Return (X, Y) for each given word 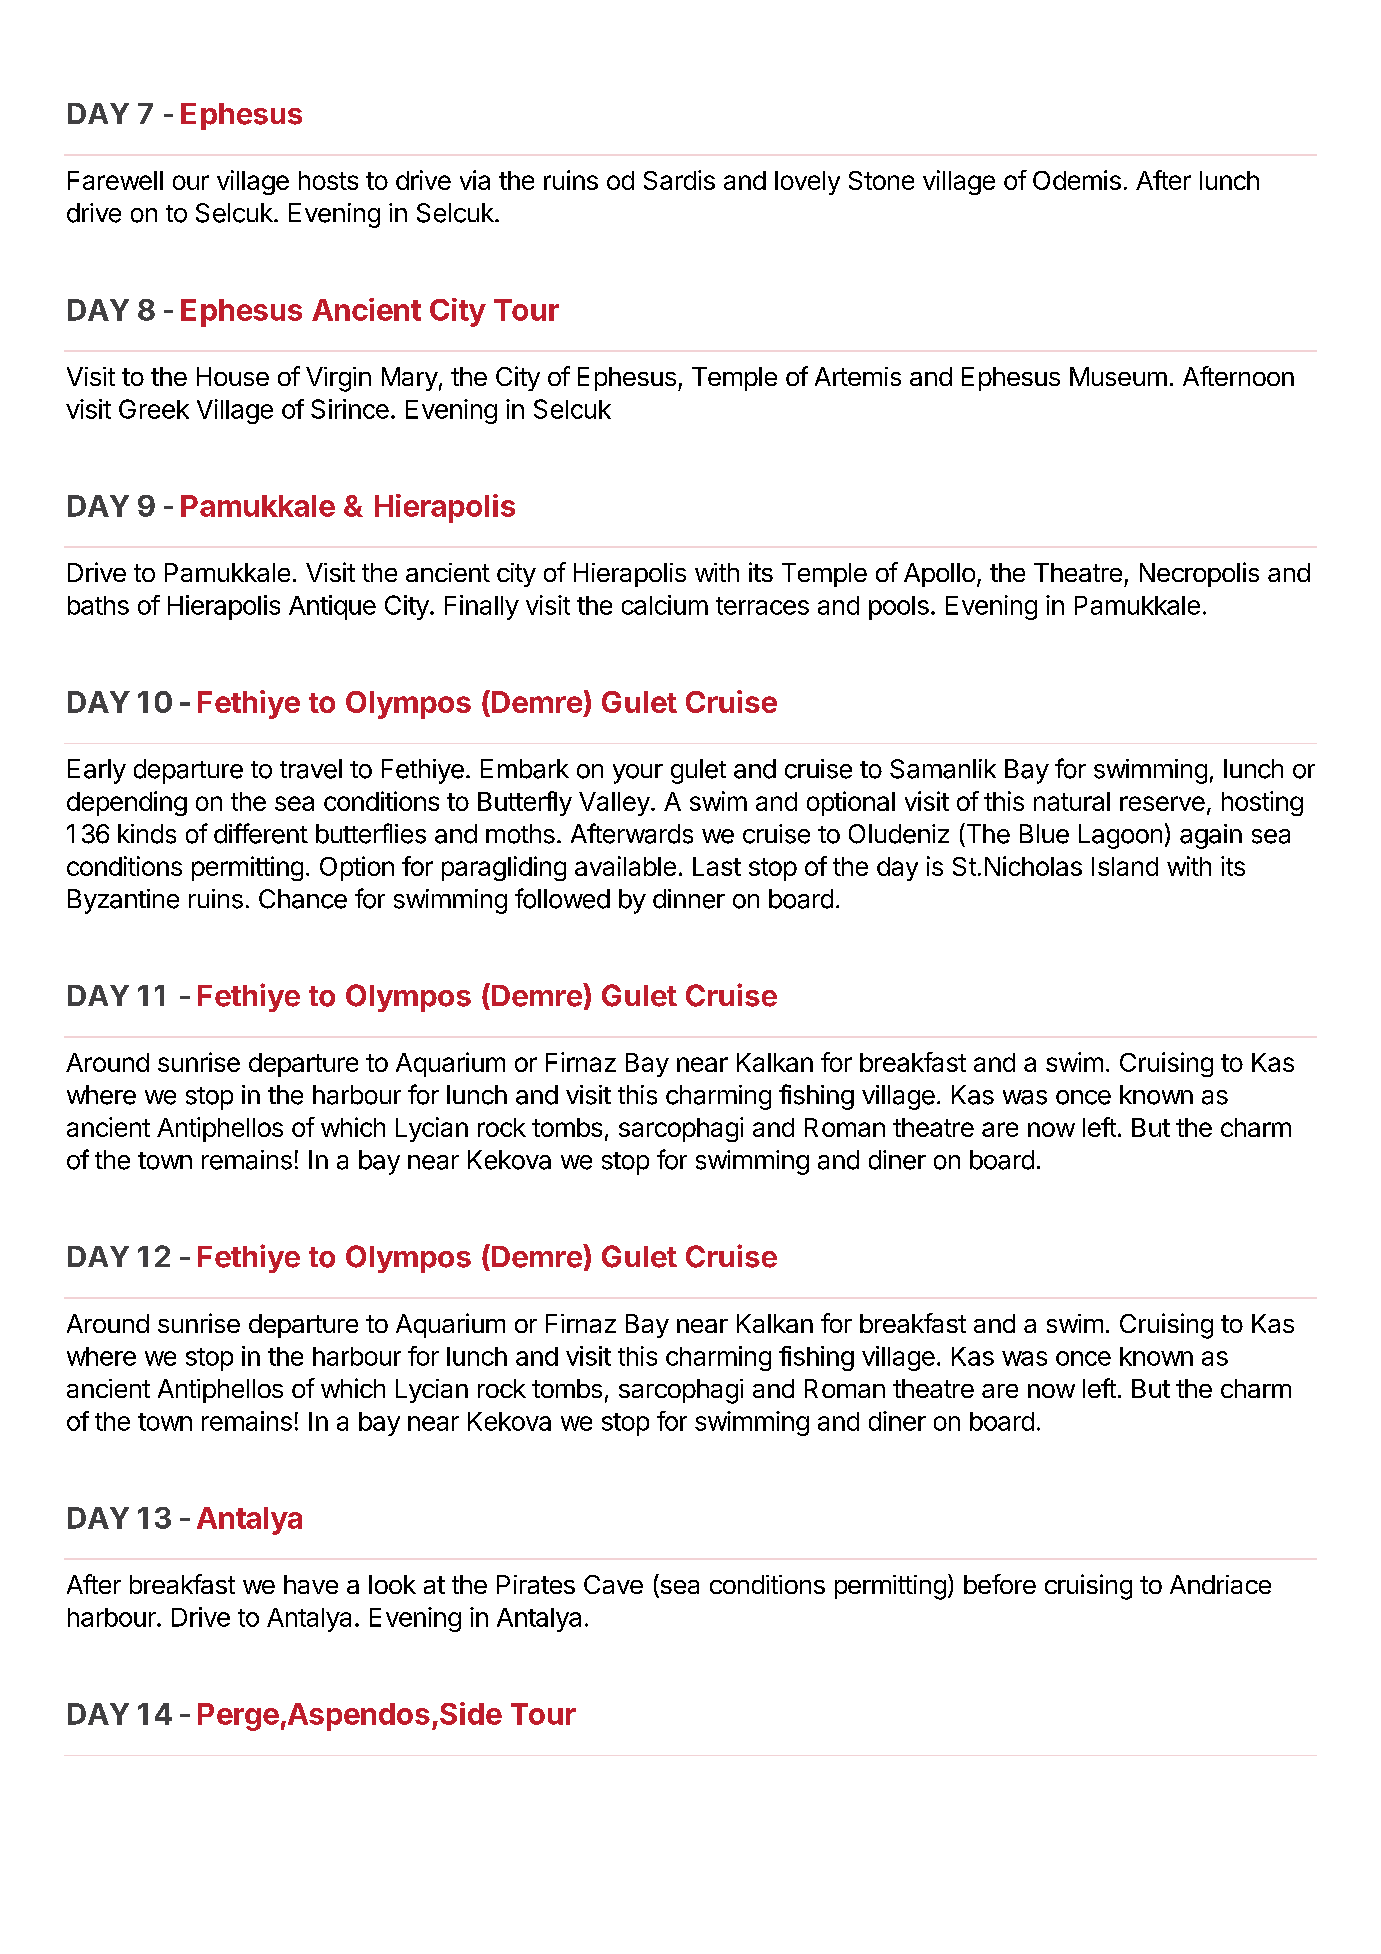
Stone (881, 180)
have (311, 1584)
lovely (807, 183)
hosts (328, 180)
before (1000, 1584)
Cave (613, 1584)
